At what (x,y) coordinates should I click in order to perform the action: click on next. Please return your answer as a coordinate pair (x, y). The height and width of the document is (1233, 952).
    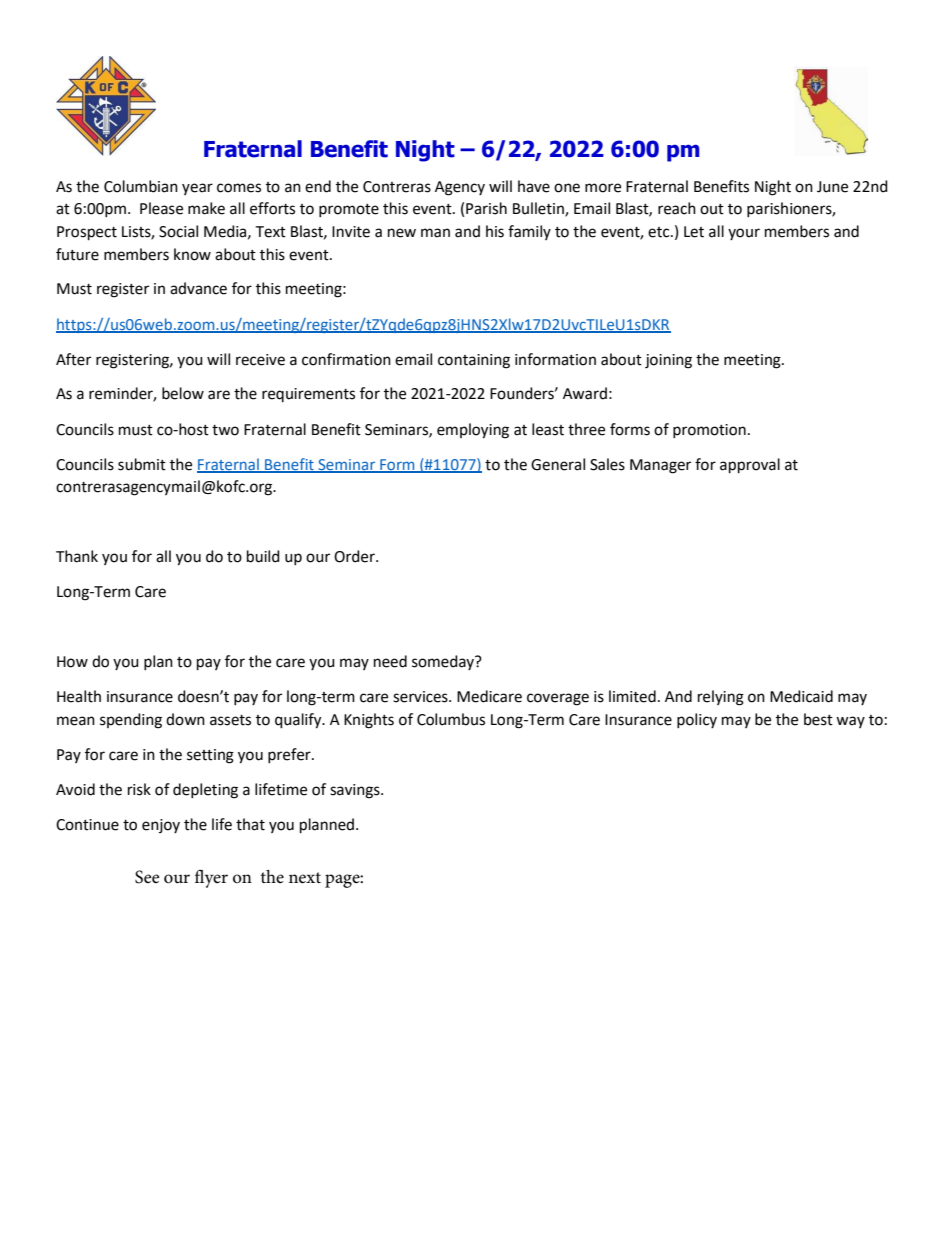
    Looking at the image, I should click on (305, 878).
